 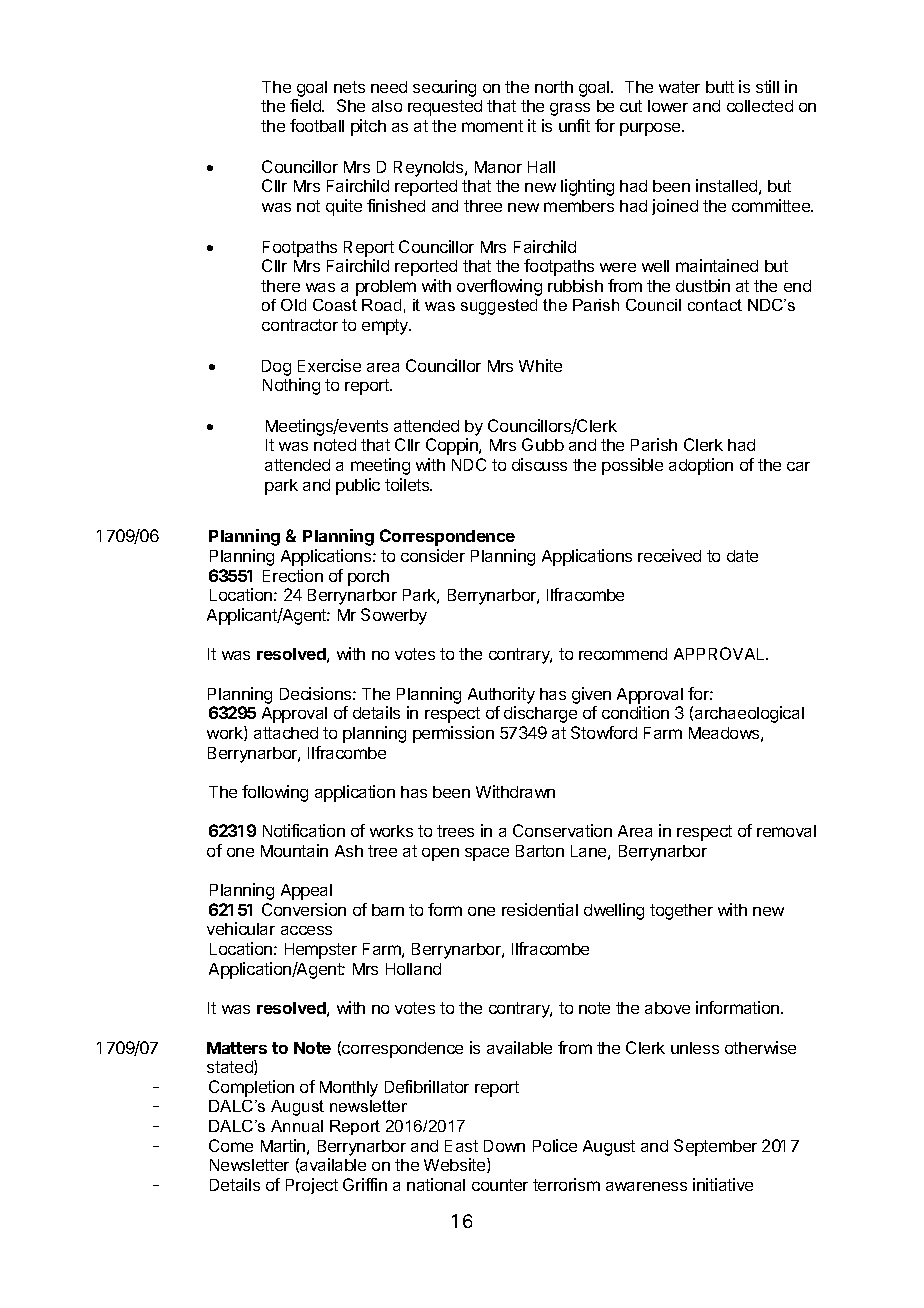 What do you see at coordinates (499, 307) in the document?
I see `suggested` at bounding box center [499, 307].
